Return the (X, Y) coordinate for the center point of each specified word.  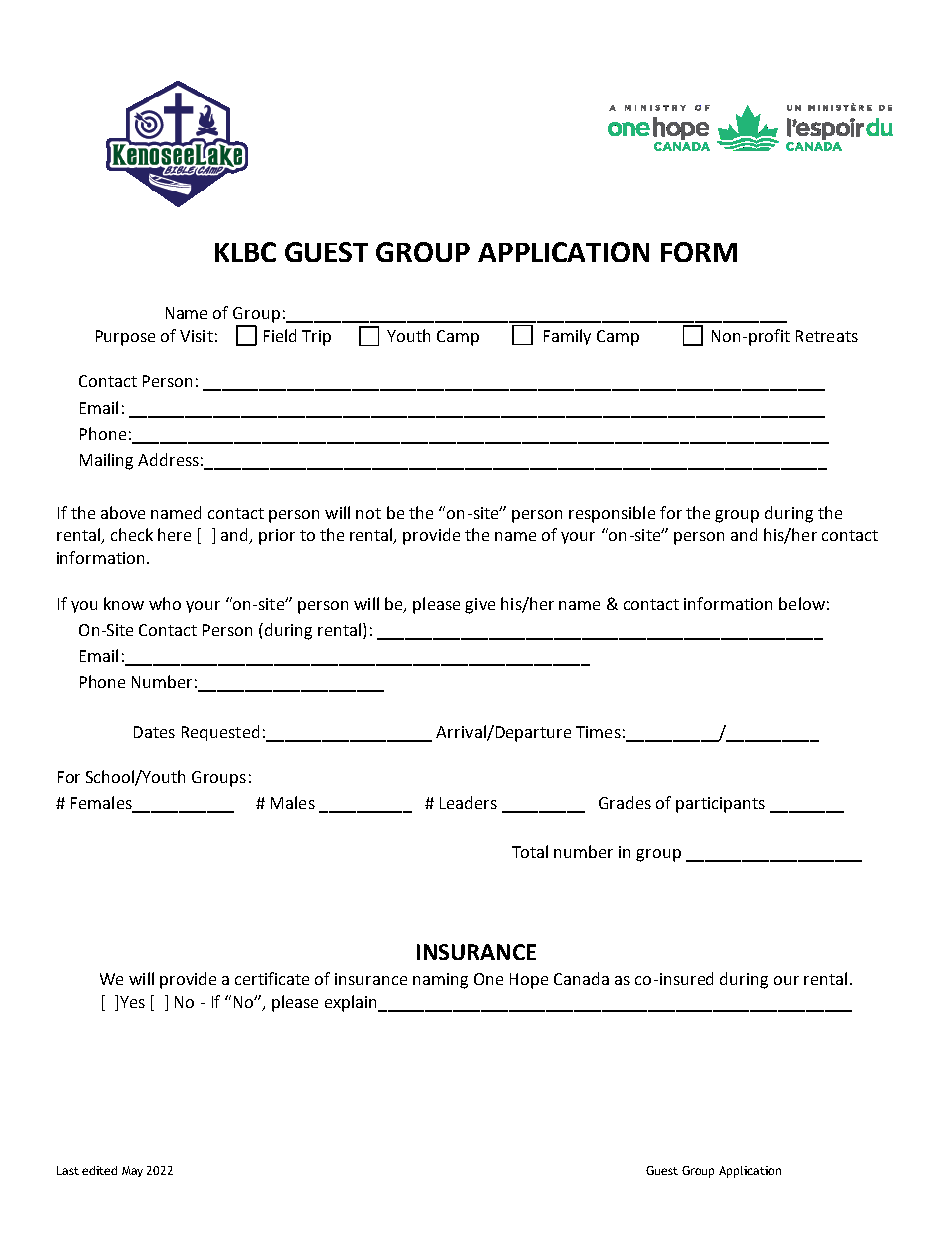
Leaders (468, 802)
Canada (581, 978)
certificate (272, 978)
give (480, 606)
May (132, 1171)
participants (720, 805)
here (174, 534)
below (802, 603)
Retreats (827, 336)
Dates (154, 732)
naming (440, 981)
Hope (529, 981)
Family (567, 337)
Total (530, 851)
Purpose (125, 338)
